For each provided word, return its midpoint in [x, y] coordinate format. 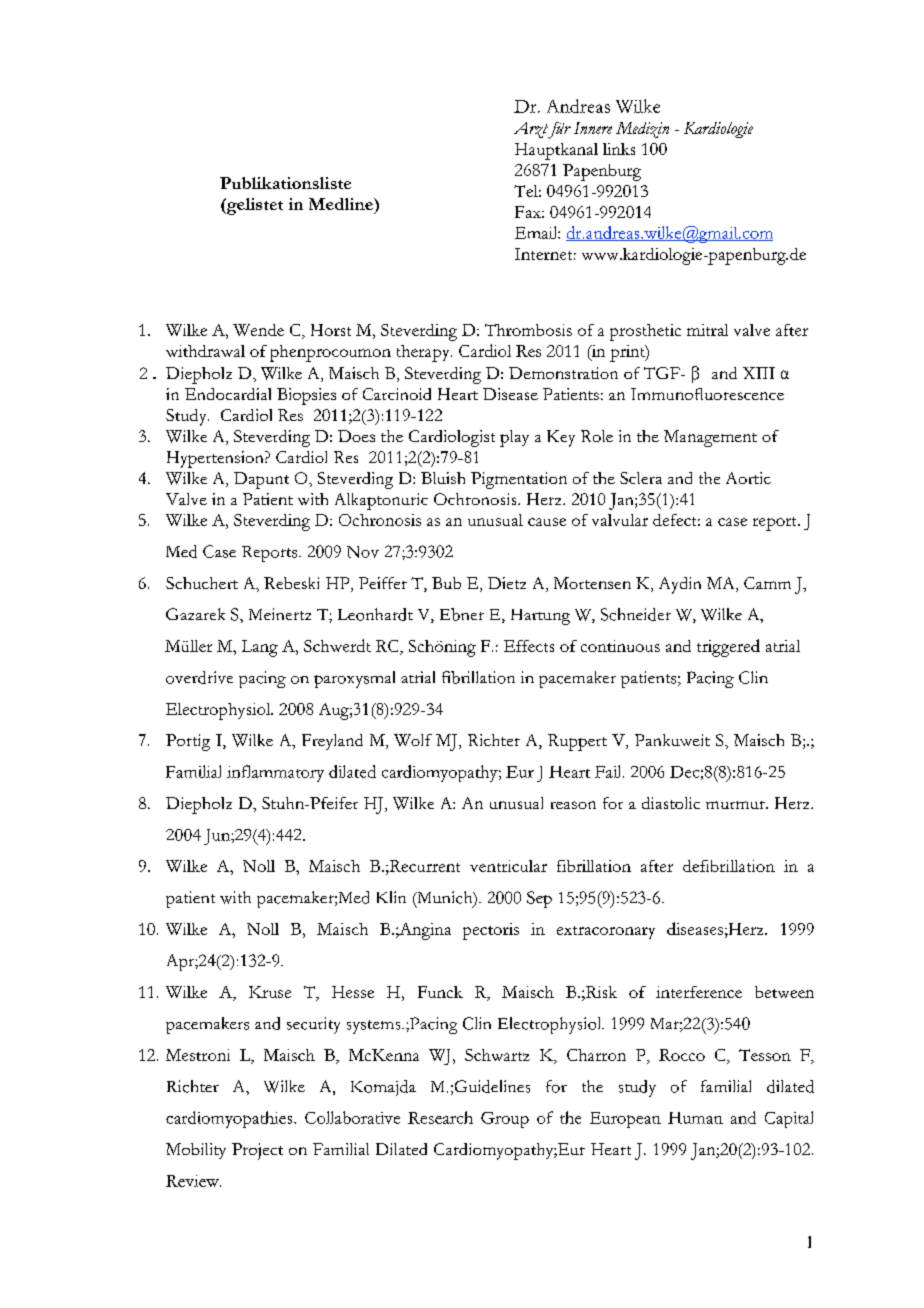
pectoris [491, 931]
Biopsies [306, 396]
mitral [707, 330]
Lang [260, 648]
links [619, 149]
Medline [342, 204]
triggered [728, 648]
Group [505, 1120]
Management [710, 438]
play [514, 438]
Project [257, 1151]
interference [699, 992]
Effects [529, 646]
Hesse [353, 992]
